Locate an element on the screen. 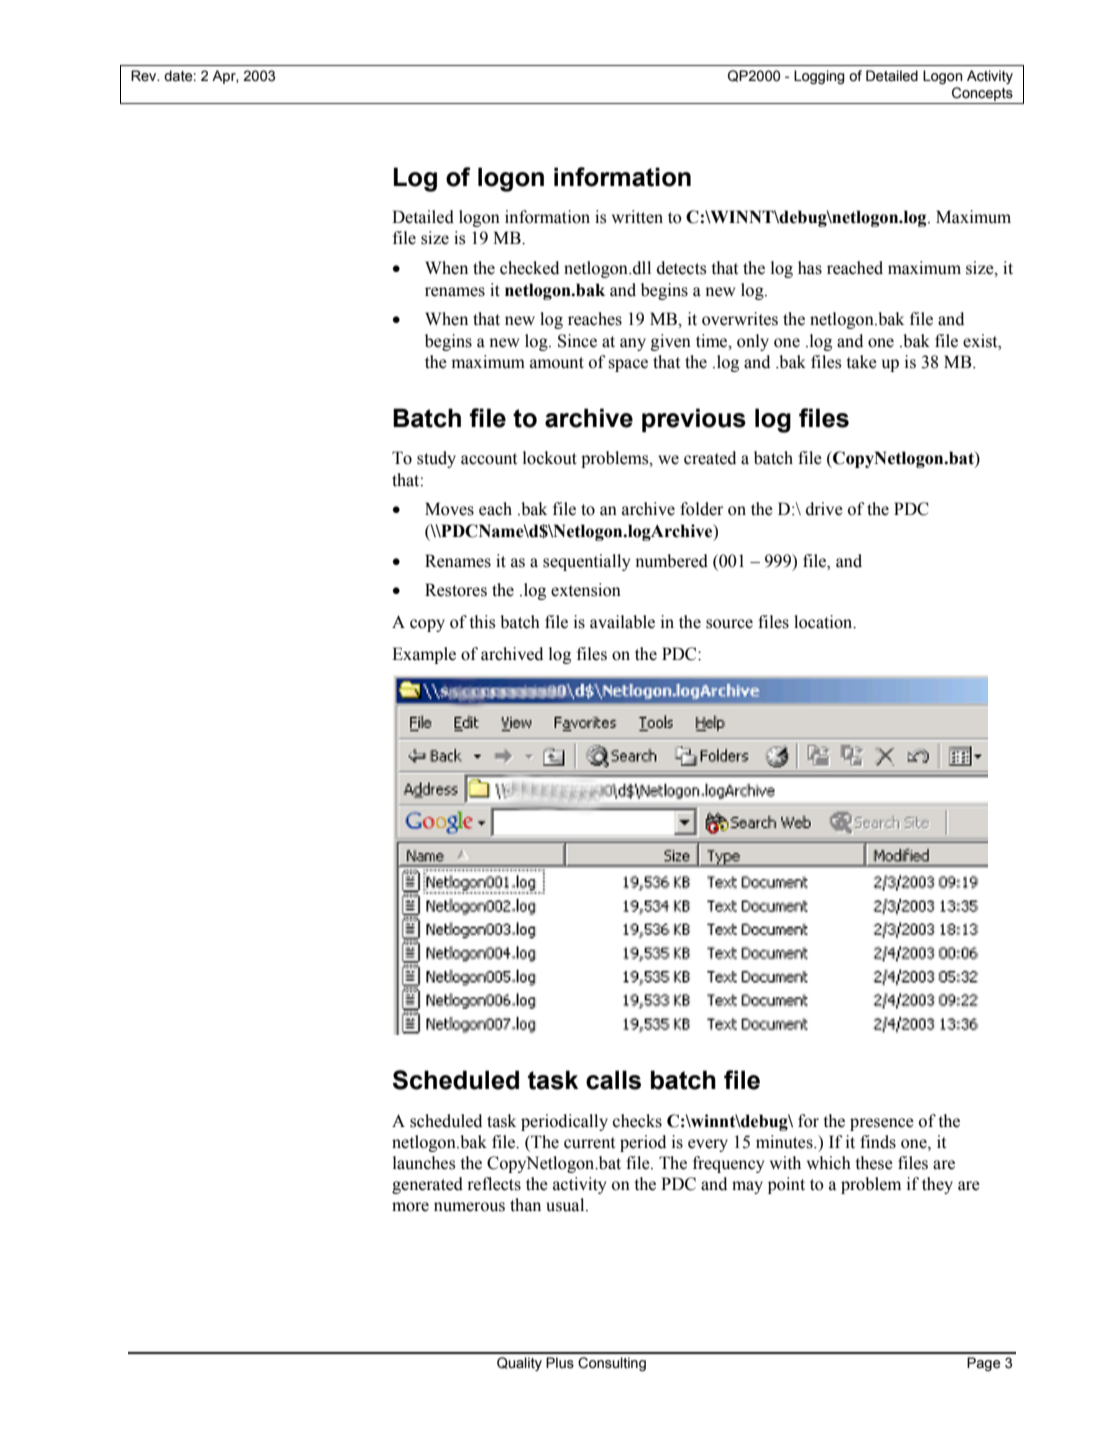  location is located at coordinates (824, 622).
